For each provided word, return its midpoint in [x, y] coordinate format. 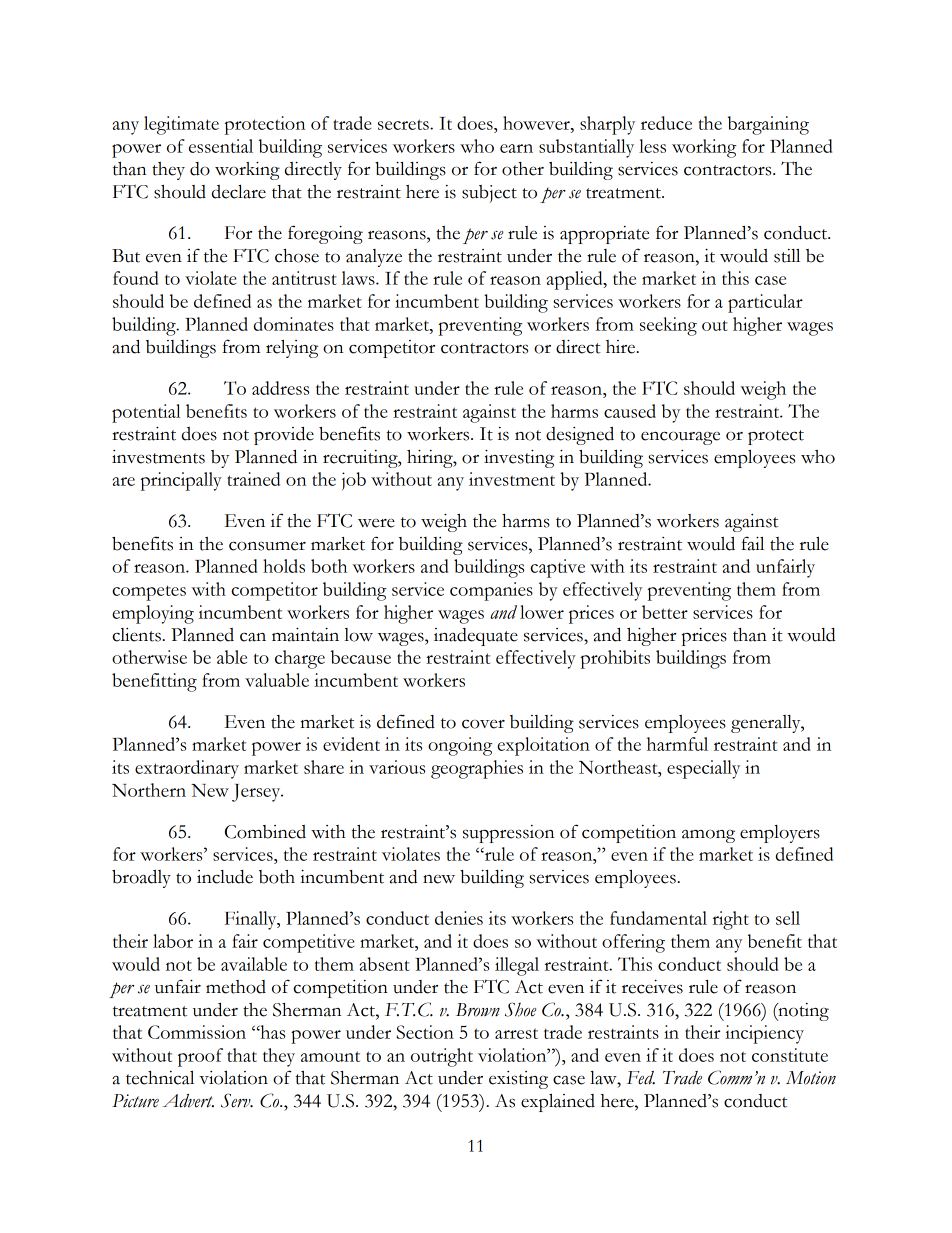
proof [200, 1057]
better [665, 612]
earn [516, 148]
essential [221, 146]
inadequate [476, 637]
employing [153, 614]
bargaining [768, 125]
